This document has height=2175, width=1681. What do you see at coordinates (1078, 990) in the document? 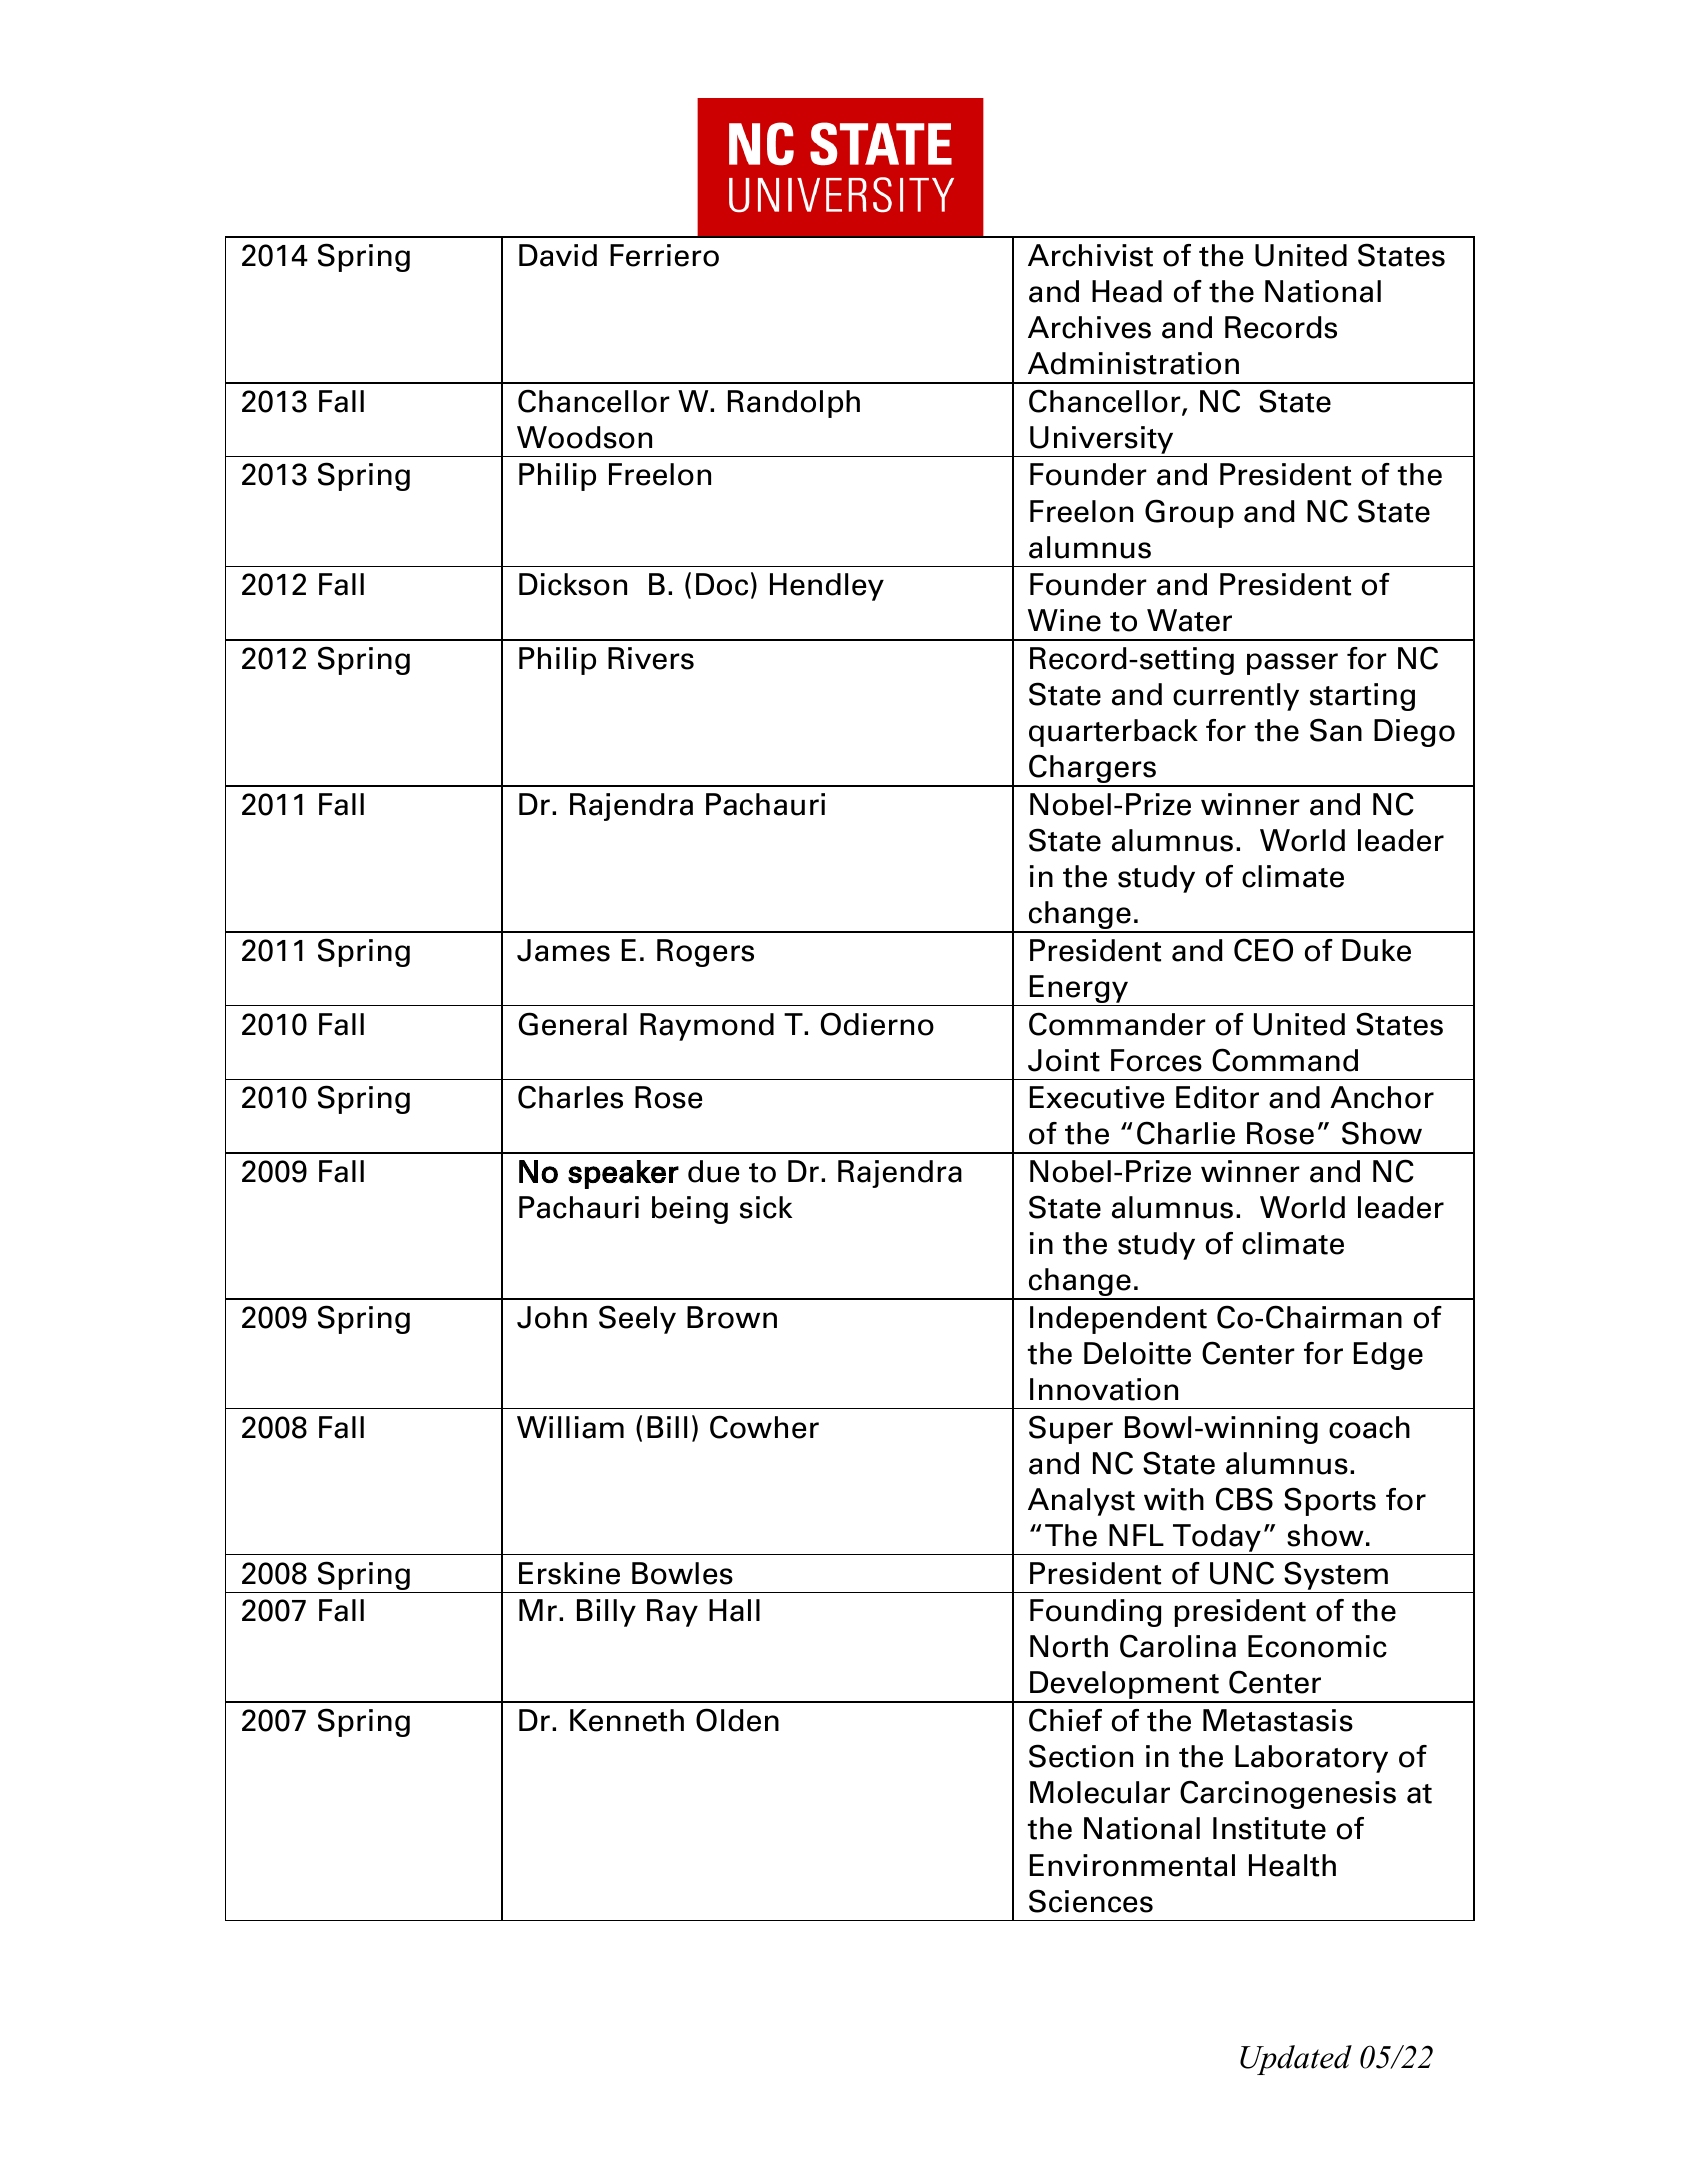
I see `Energy` at bounding box center [1078, 990].
